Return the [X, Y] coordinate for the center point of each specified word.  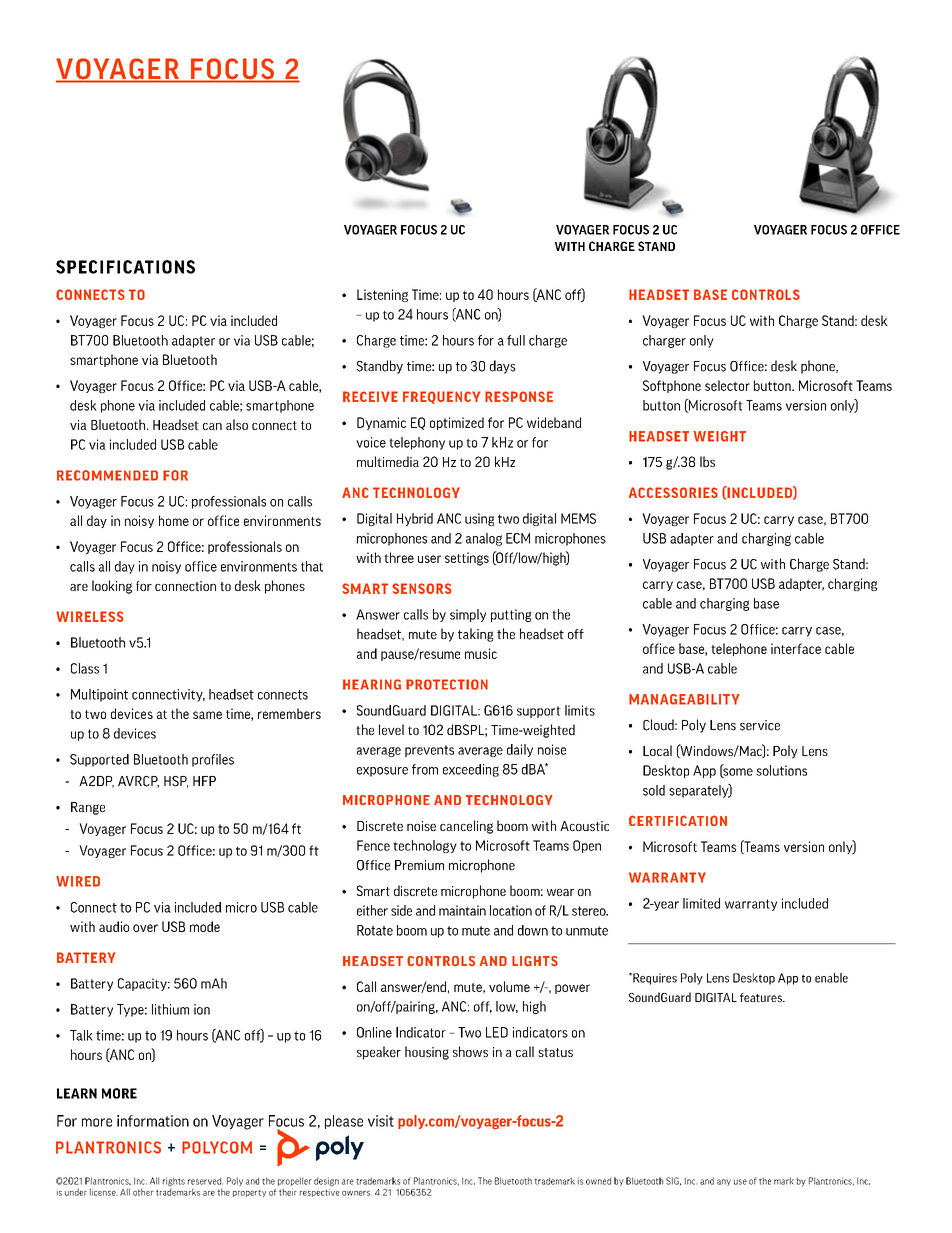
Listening [382, 295]
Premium [419, 865]
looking [112, 587]
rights [174, 1183]
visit [381, 1121]
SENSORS [421, 588]
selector [727, 385]
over [145, 928]
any [724, 1182]
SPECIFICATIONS [125, 267]
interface [796, 648]
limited [701, 903]
